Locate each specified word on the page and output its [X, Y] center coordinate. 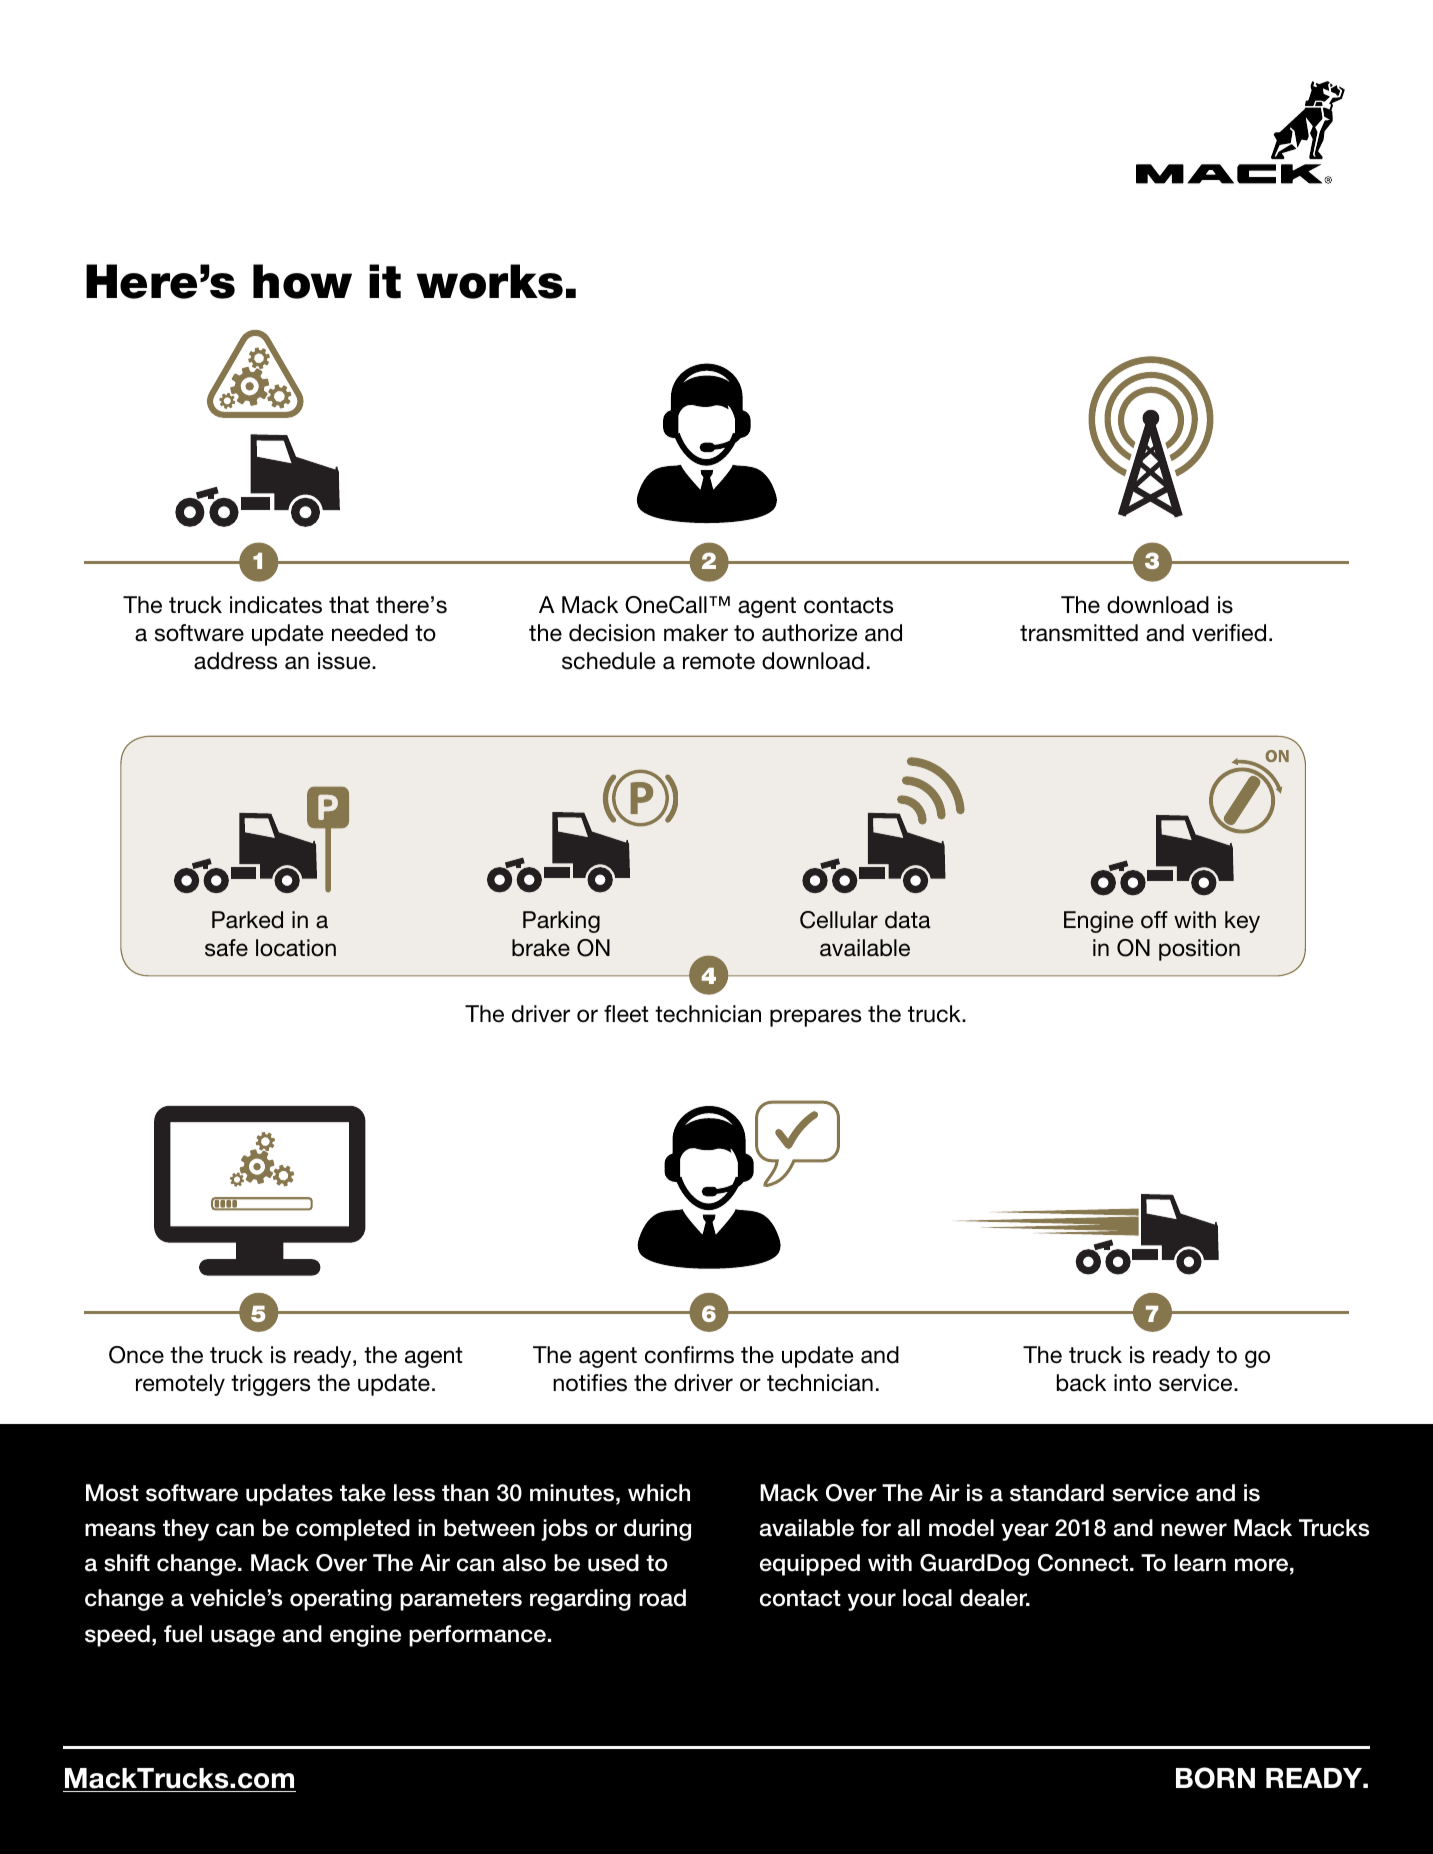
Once [136, 1355]
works [490, 281]
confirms [689, 1355]
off [1154, 919]
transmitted [1079, 633]
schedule [608, 661]
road [662, 1598]
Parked [247, 920]
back [1081, 1383]
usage [243, 1638]
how [302, 281]
